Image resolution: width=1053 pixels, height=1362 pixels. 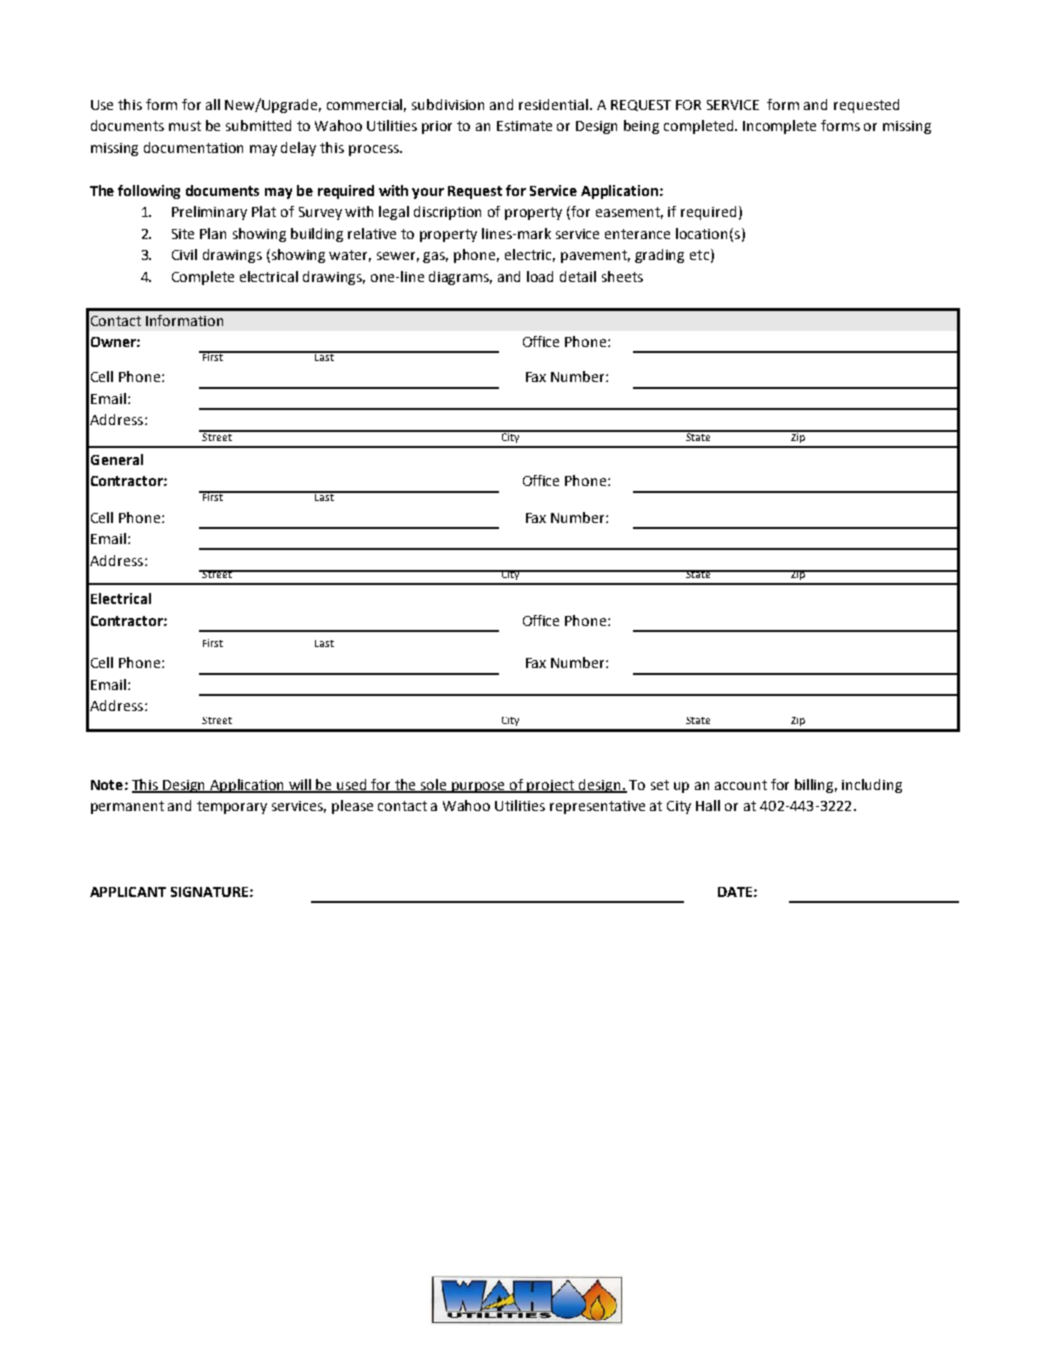 What do you see at coordinates (184, 254) in the screenshot?
I see `Civil` at bounding box center [184, 254].
